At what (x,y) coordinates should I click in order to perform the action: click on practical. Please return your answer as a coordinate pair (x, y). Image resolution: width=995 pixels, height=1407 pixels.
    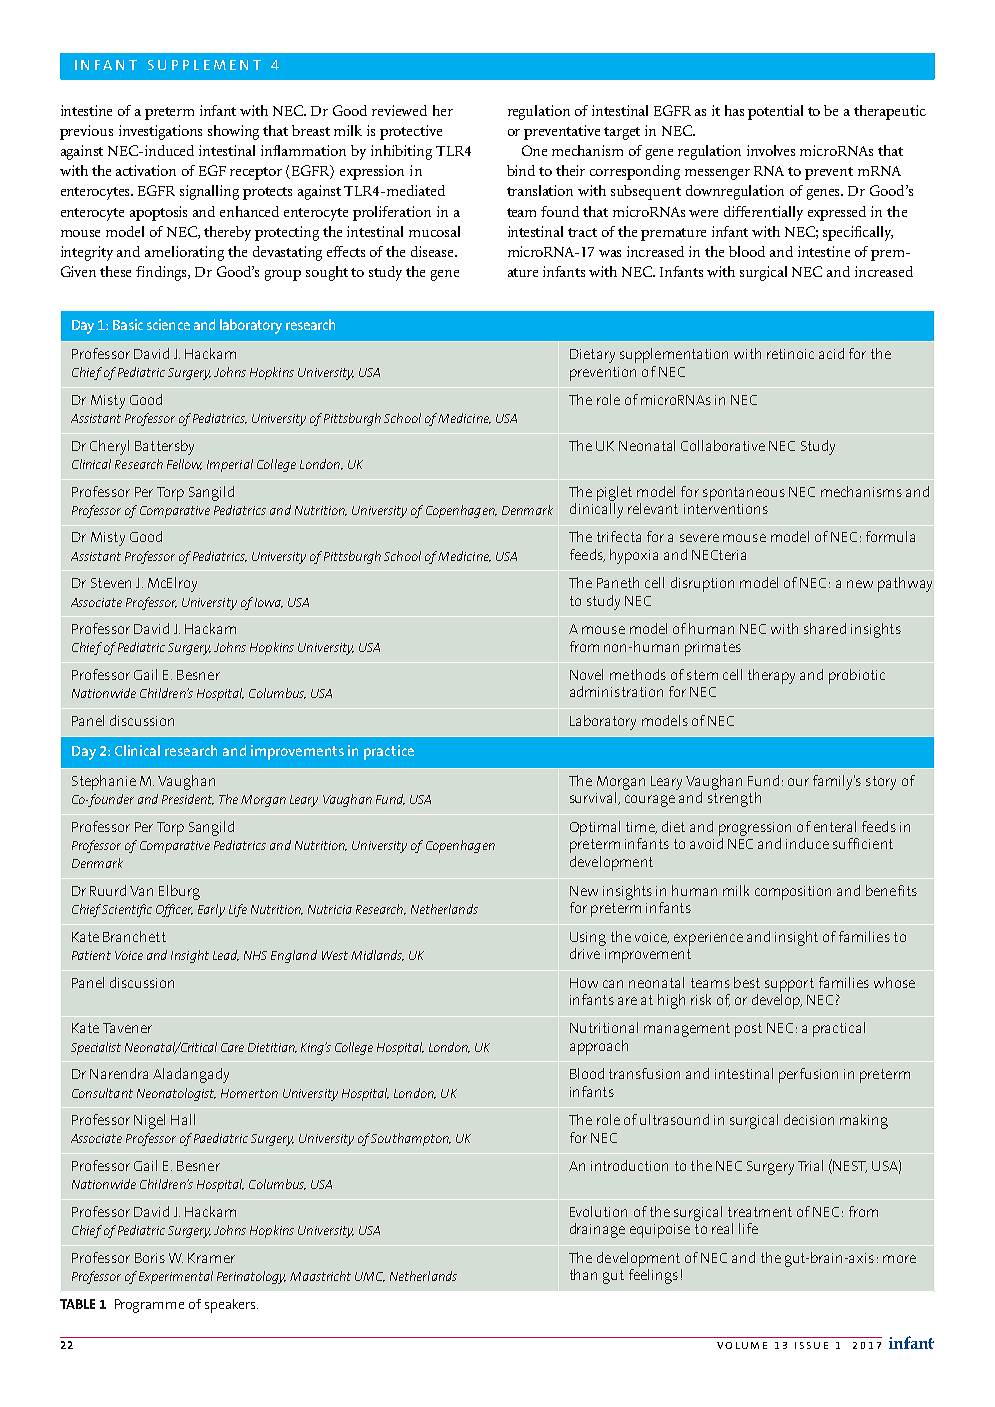
    Looking at the image, I should click on (839, 1029).
